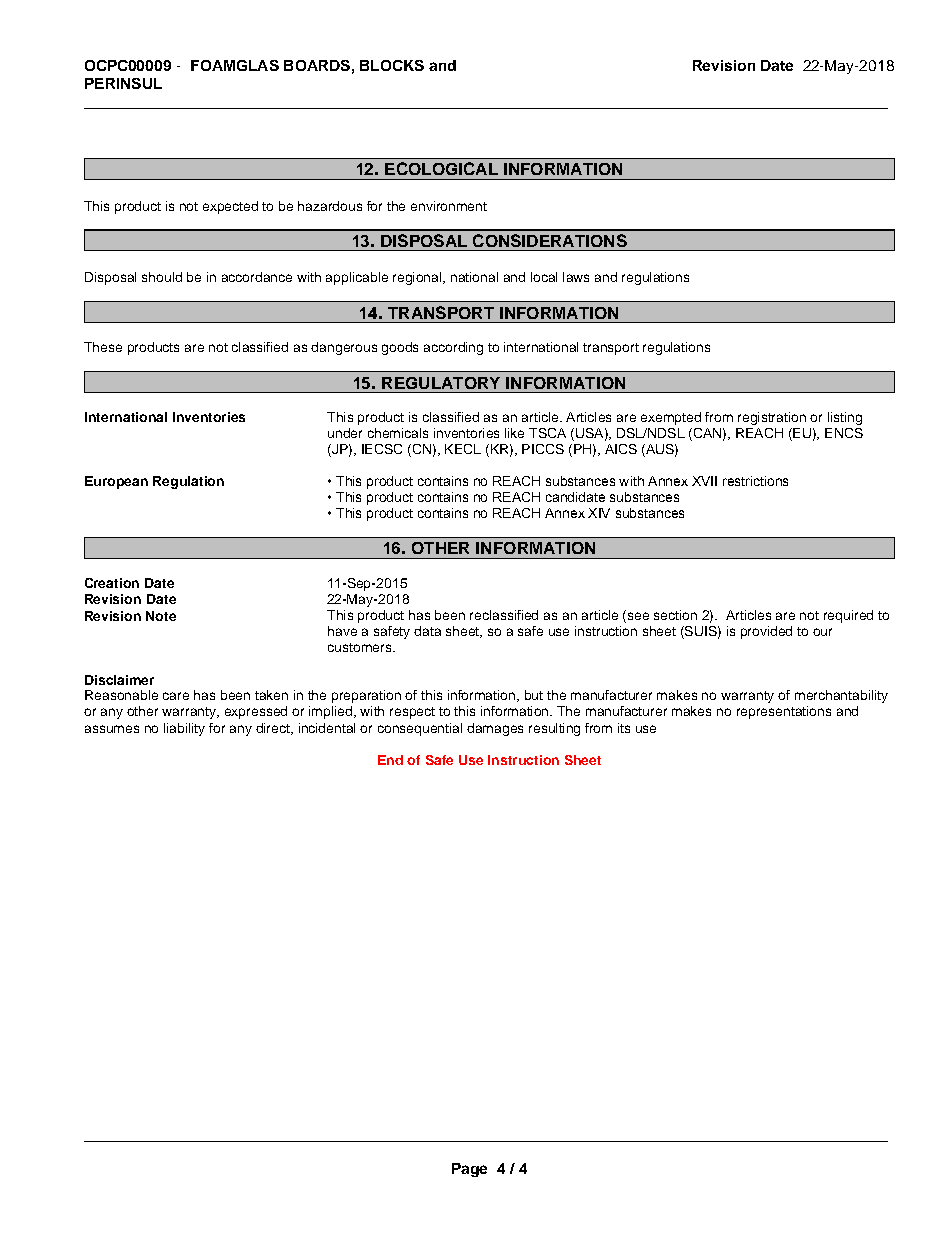 This page has height=1233, width=952. What do you see at coordinates (427, 631) in the page?
I see `data` at bounding box center [427, 631].
